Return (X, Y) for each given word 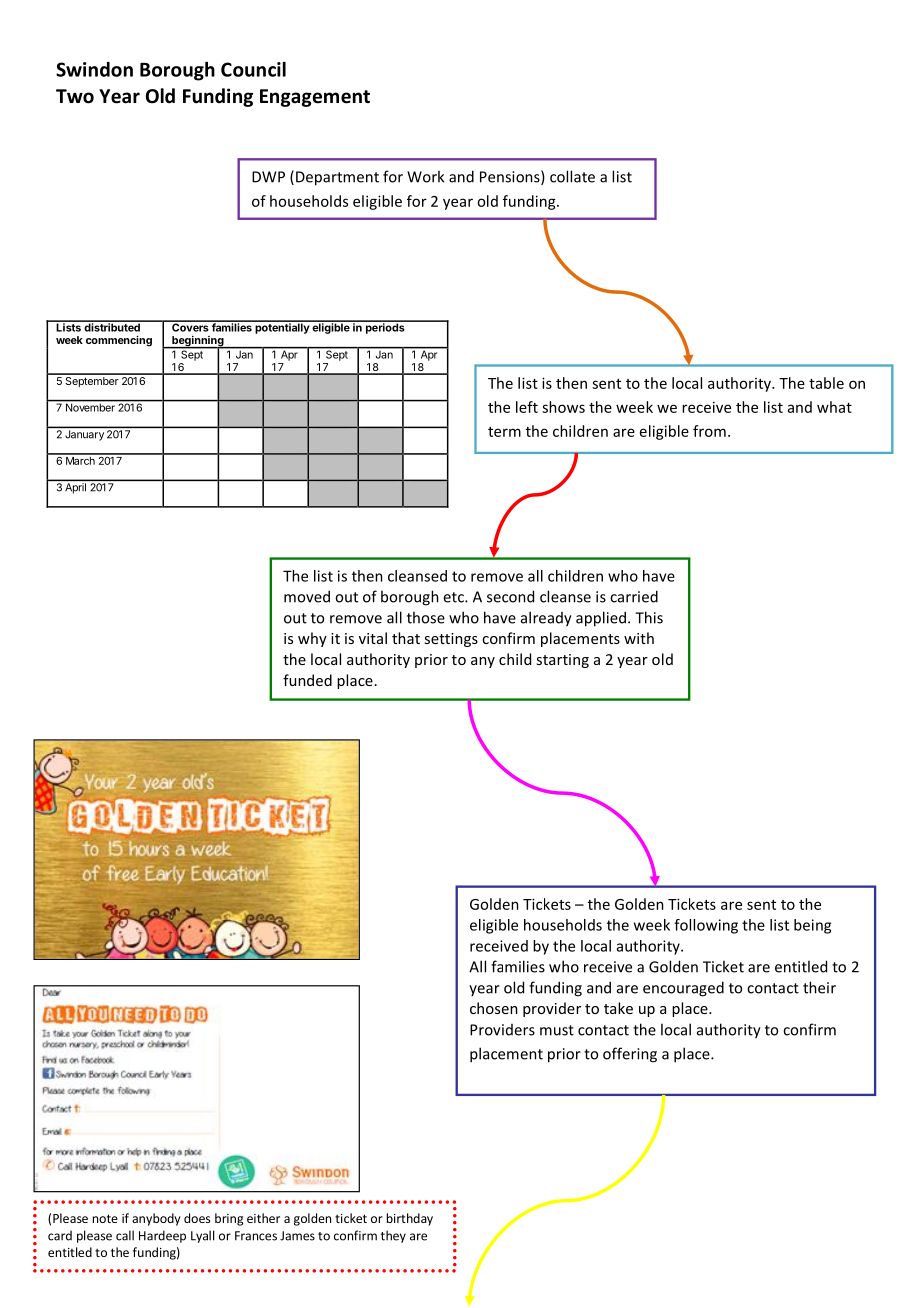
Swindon (94, 69)
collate (572, 176)
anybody (156, 1219)
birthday (410, 1219)
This (649, 617)
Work (425, 176)
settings (451, 640)
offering (630, 1055)
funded (307, 680)
